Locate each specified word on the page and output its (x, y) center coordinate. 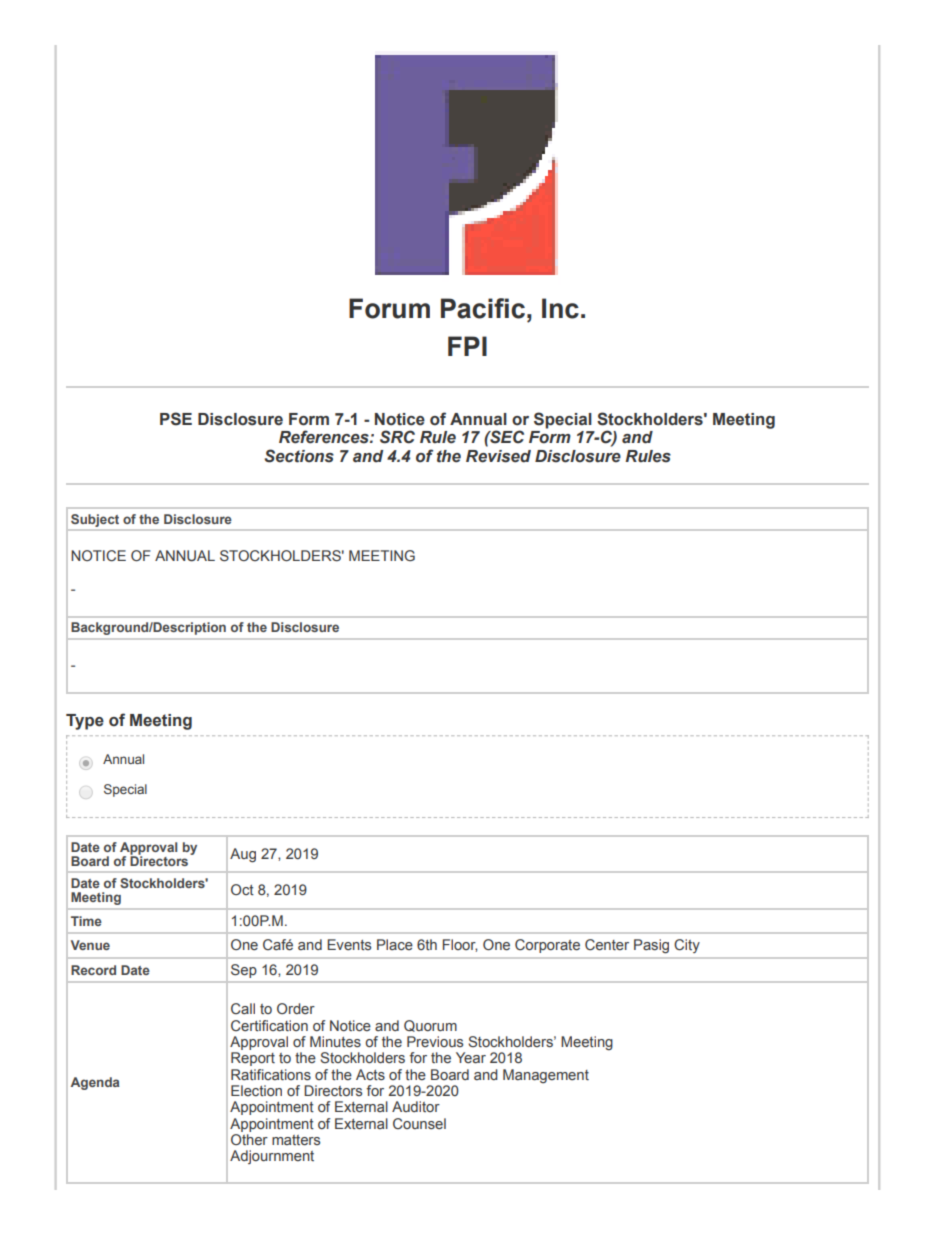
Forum (389, 308)
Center (607, 945)
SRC (397, 437)
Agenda (95, 1083)
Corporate (547, 946)
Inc (560, 308)
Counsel (419, 1124)
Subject (95, 520)
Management (546, 1076)
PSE (176, 419)
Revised (498, 456)
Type (85, 722)
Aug (243, 855)
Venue (90, 945)
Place (395, 944)
